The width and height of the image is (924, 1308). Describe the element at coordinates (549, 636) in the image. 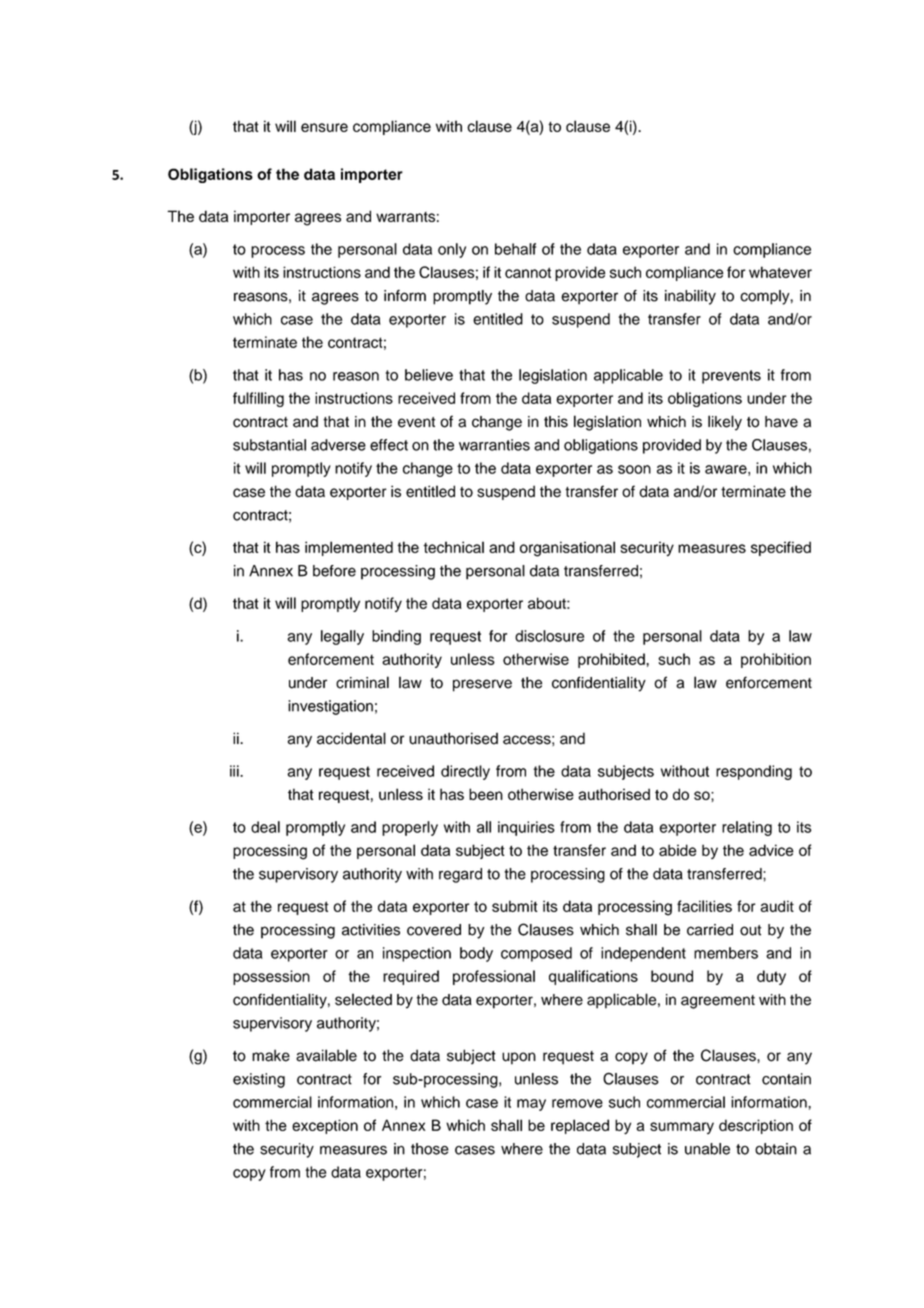

I see `disclosure` at that location.
